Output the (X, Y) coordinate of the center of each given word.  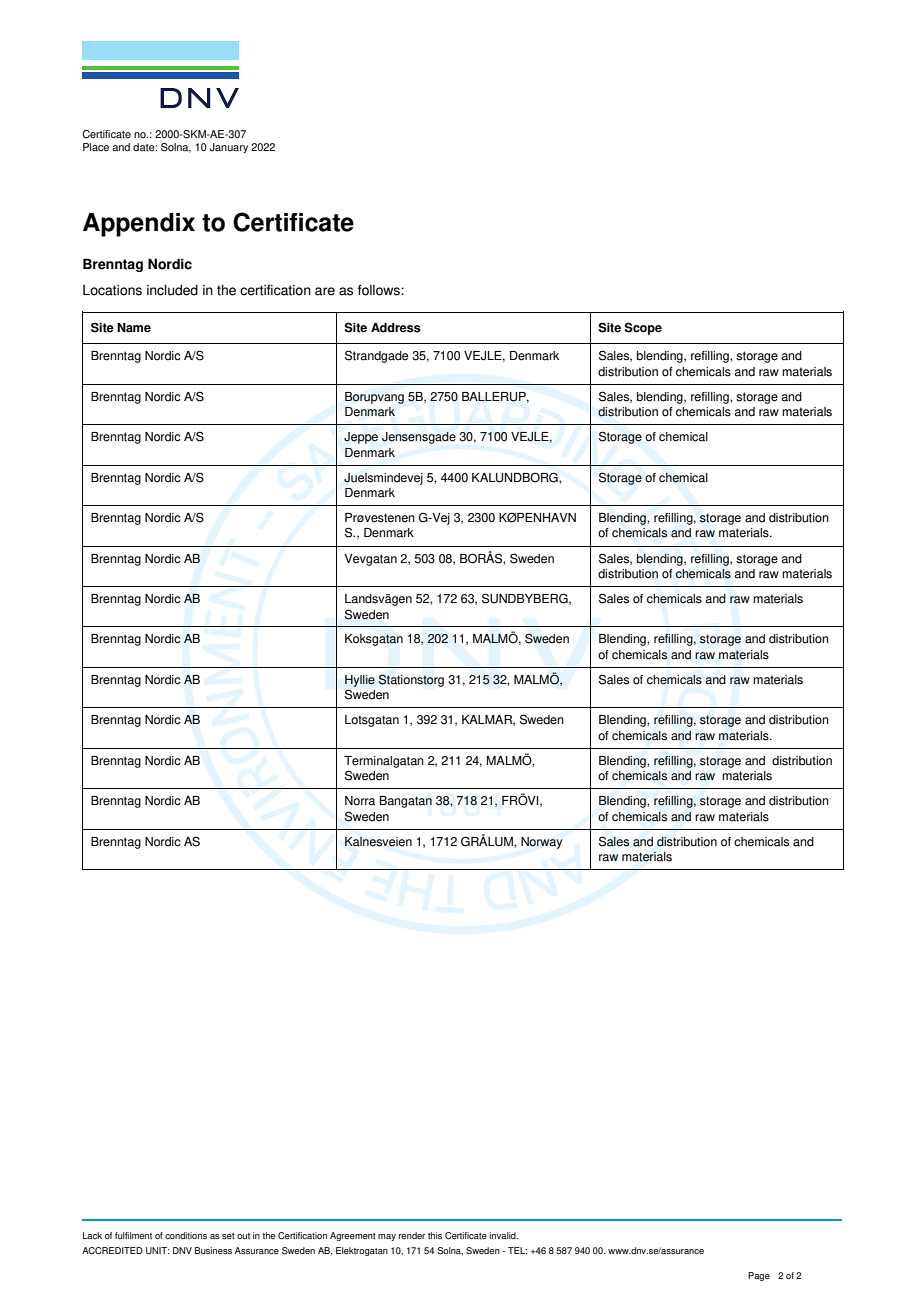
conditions (186, 1235)
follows (380, 290)
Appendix (139, 225)
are (325, 291)
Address (396, 328)
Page (759, 1276)
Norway (541, 843)
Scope (643, 328)
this (435, 1235)
